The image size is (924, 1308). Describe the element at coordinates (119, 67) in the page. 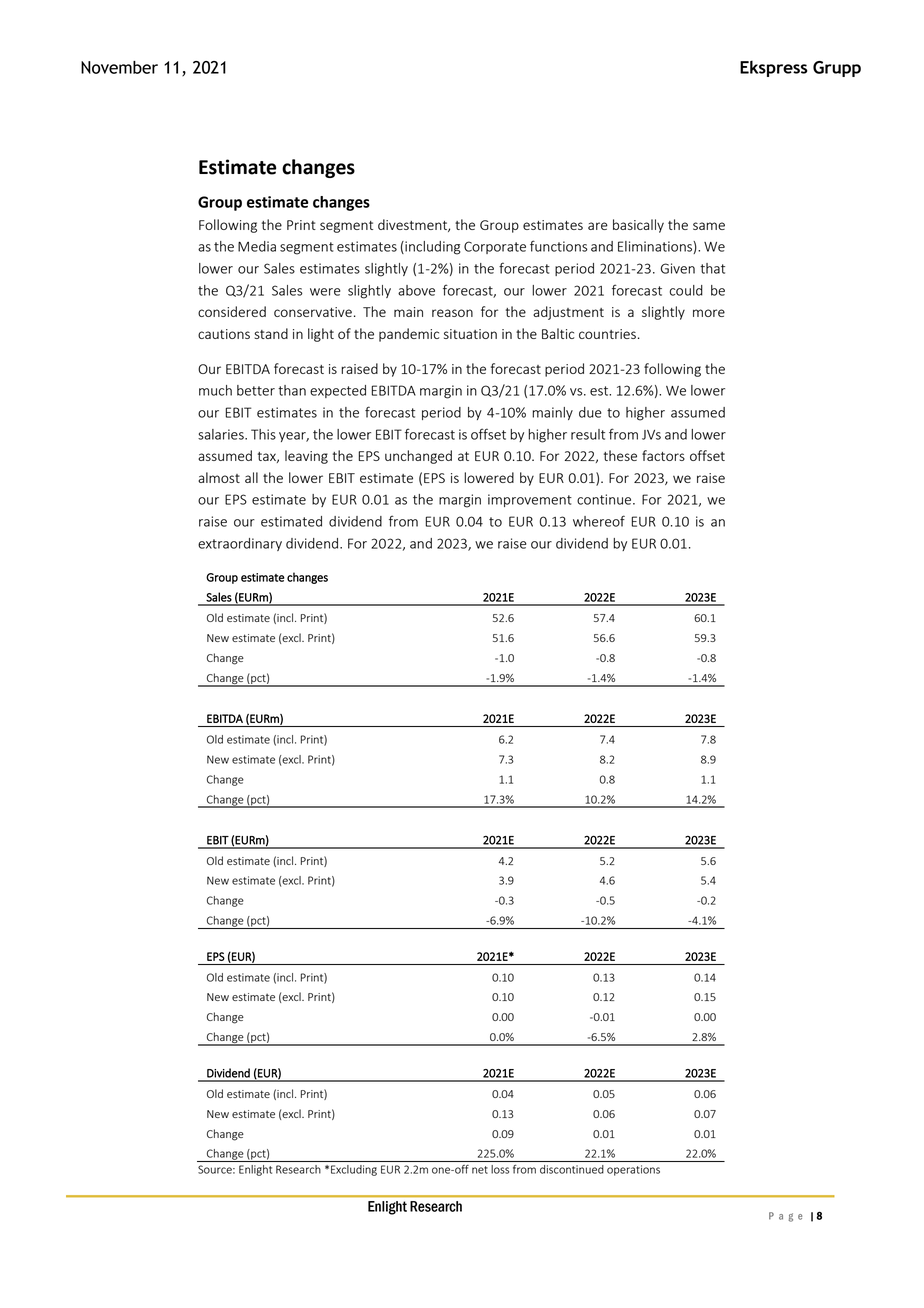

I see `November` at that location.
